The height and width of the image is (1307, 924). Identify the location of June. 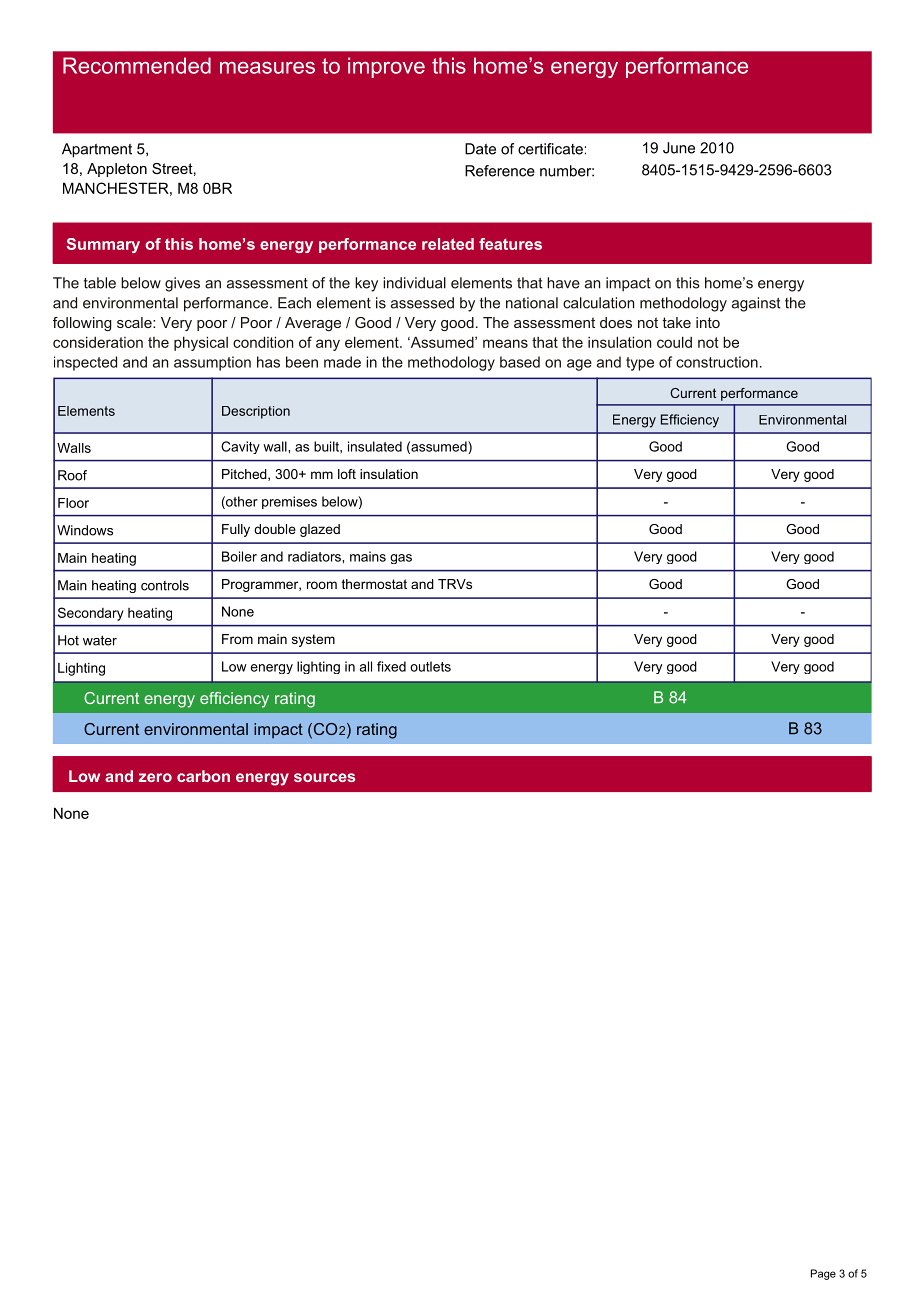
(679, 148).
